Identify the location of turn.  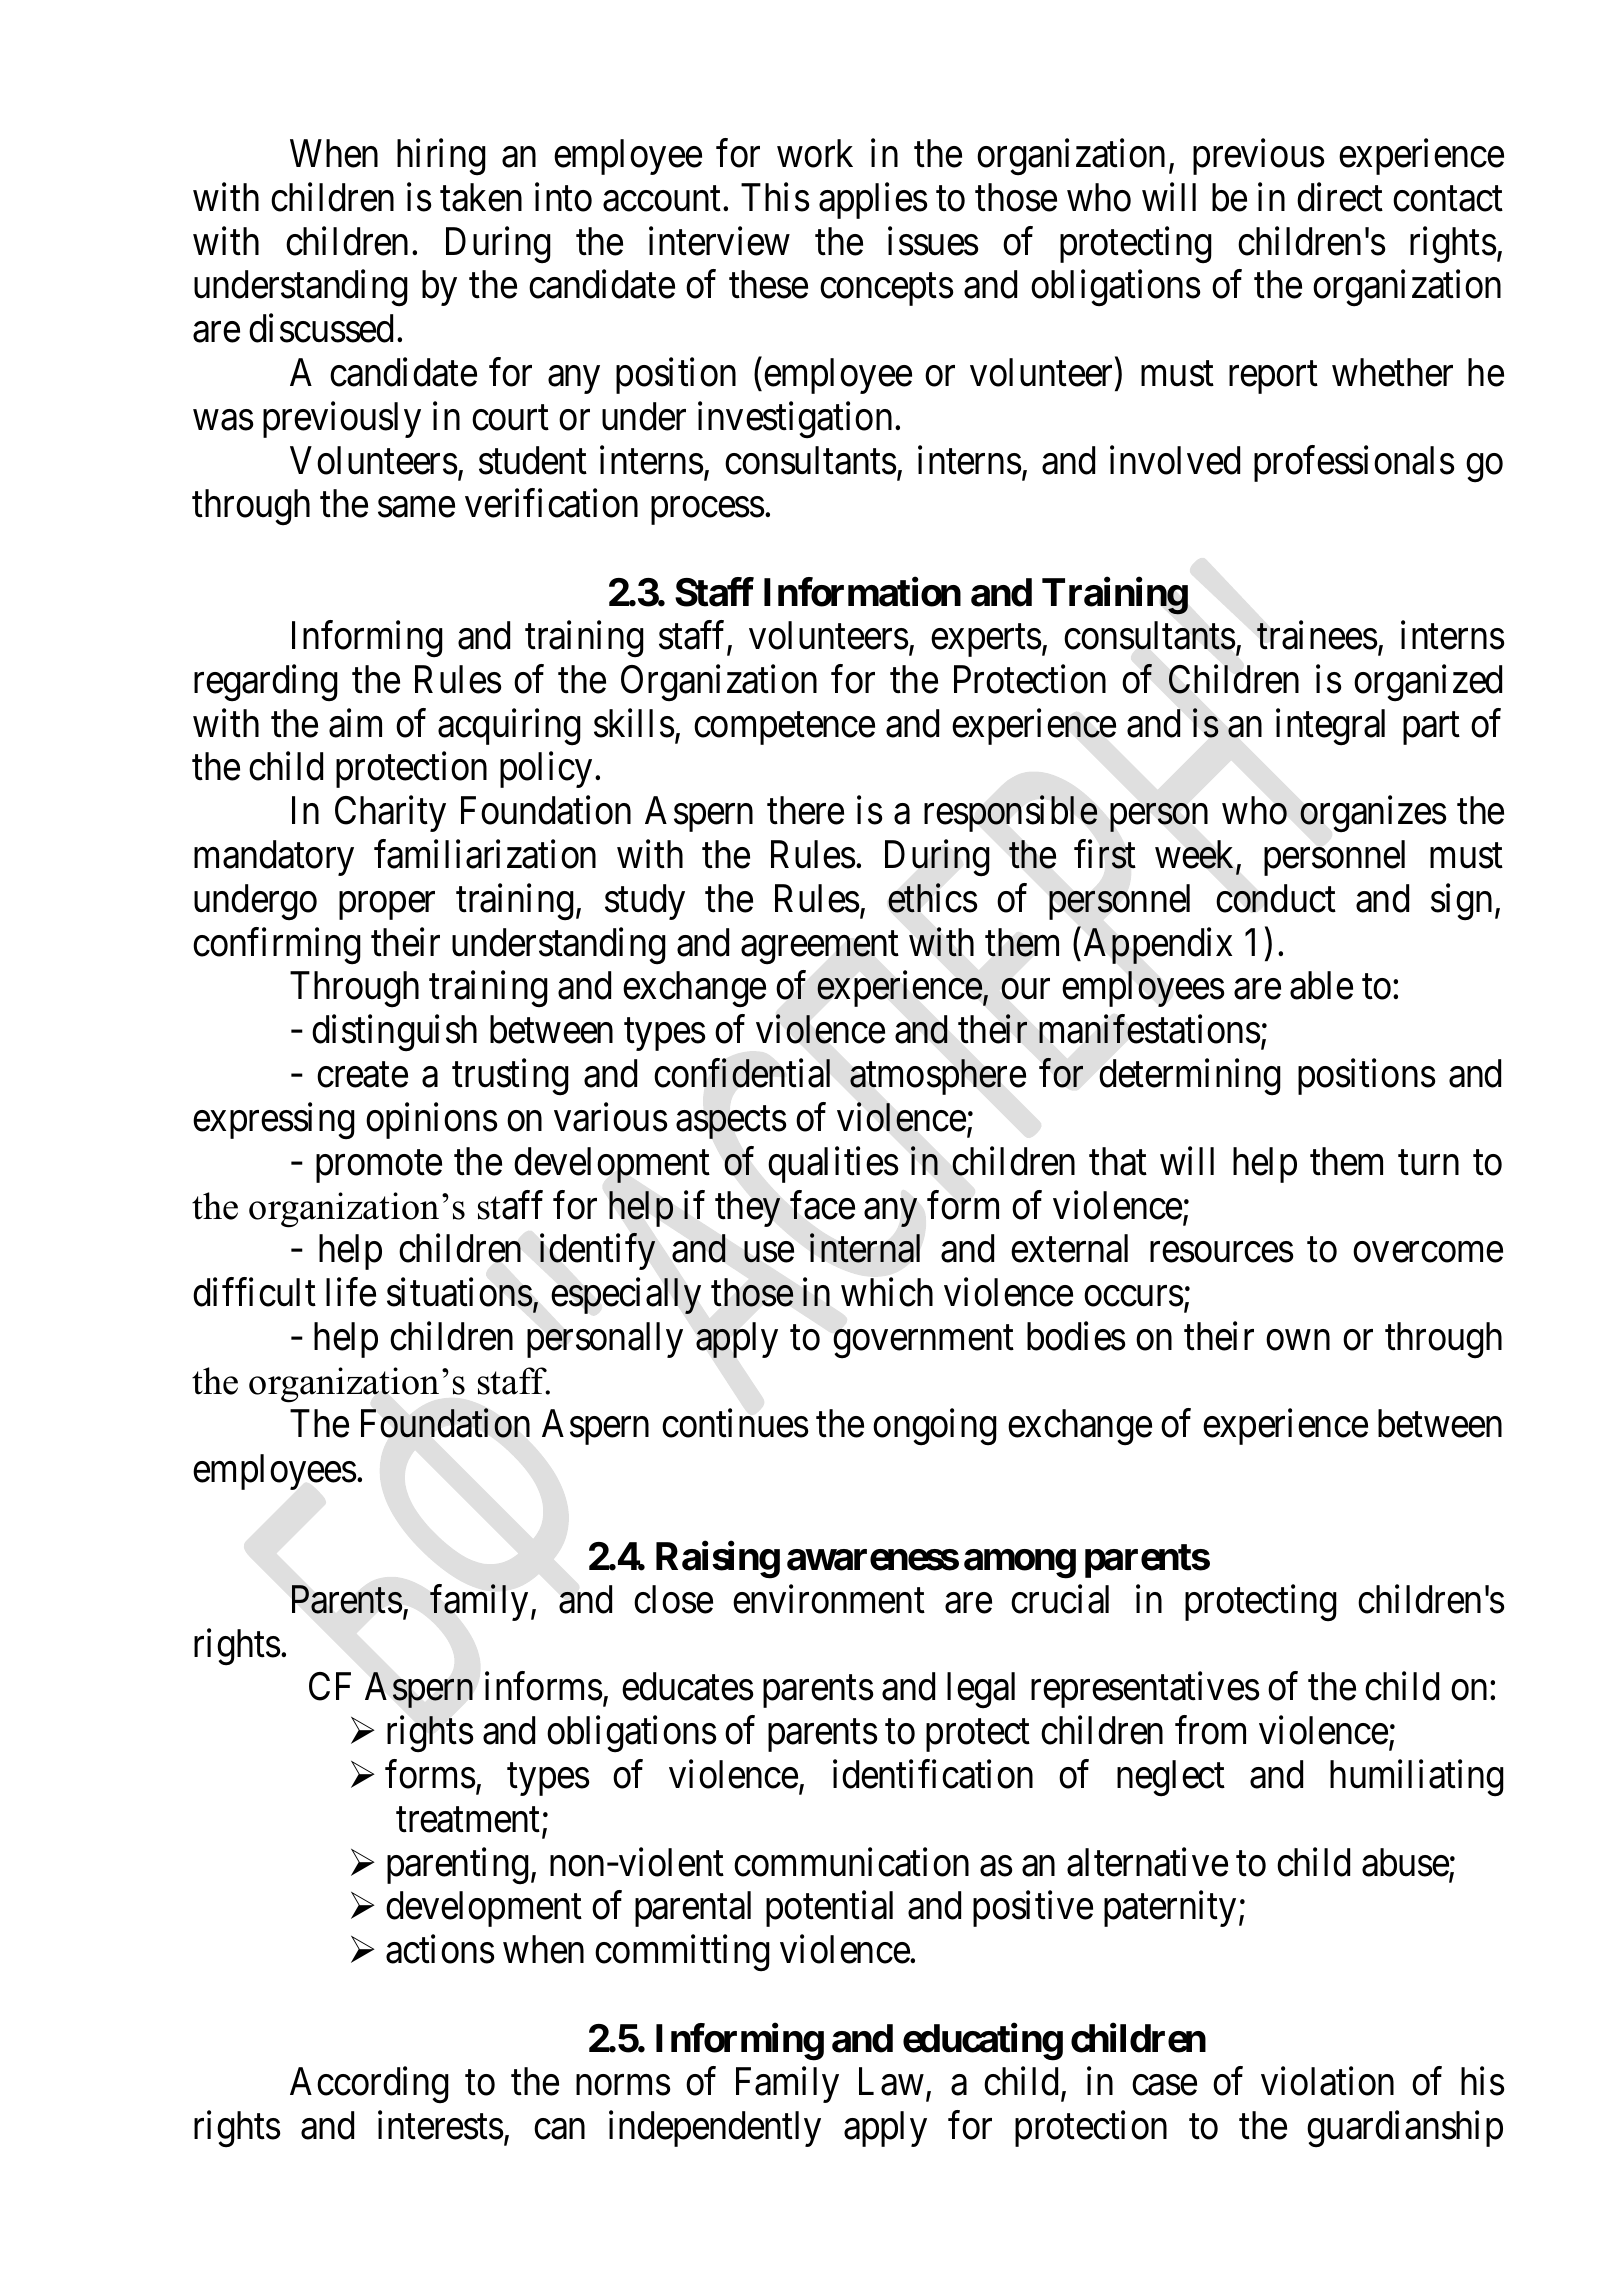
(1428, 1163).
